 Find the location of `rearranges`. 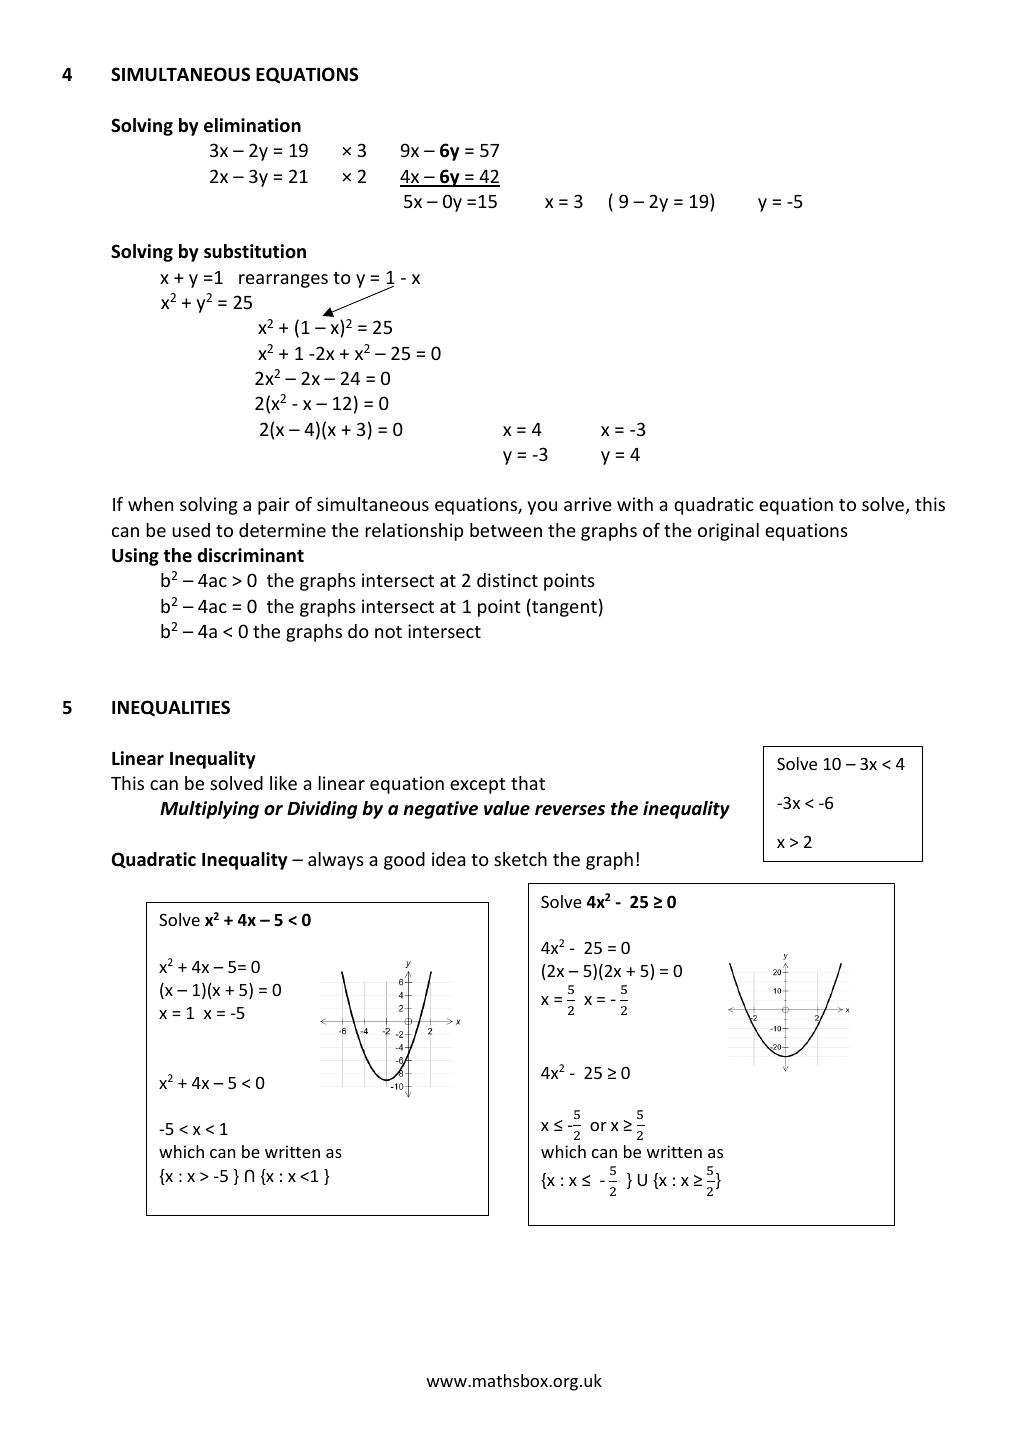

rearranges is located at coordinates (283, 281).
